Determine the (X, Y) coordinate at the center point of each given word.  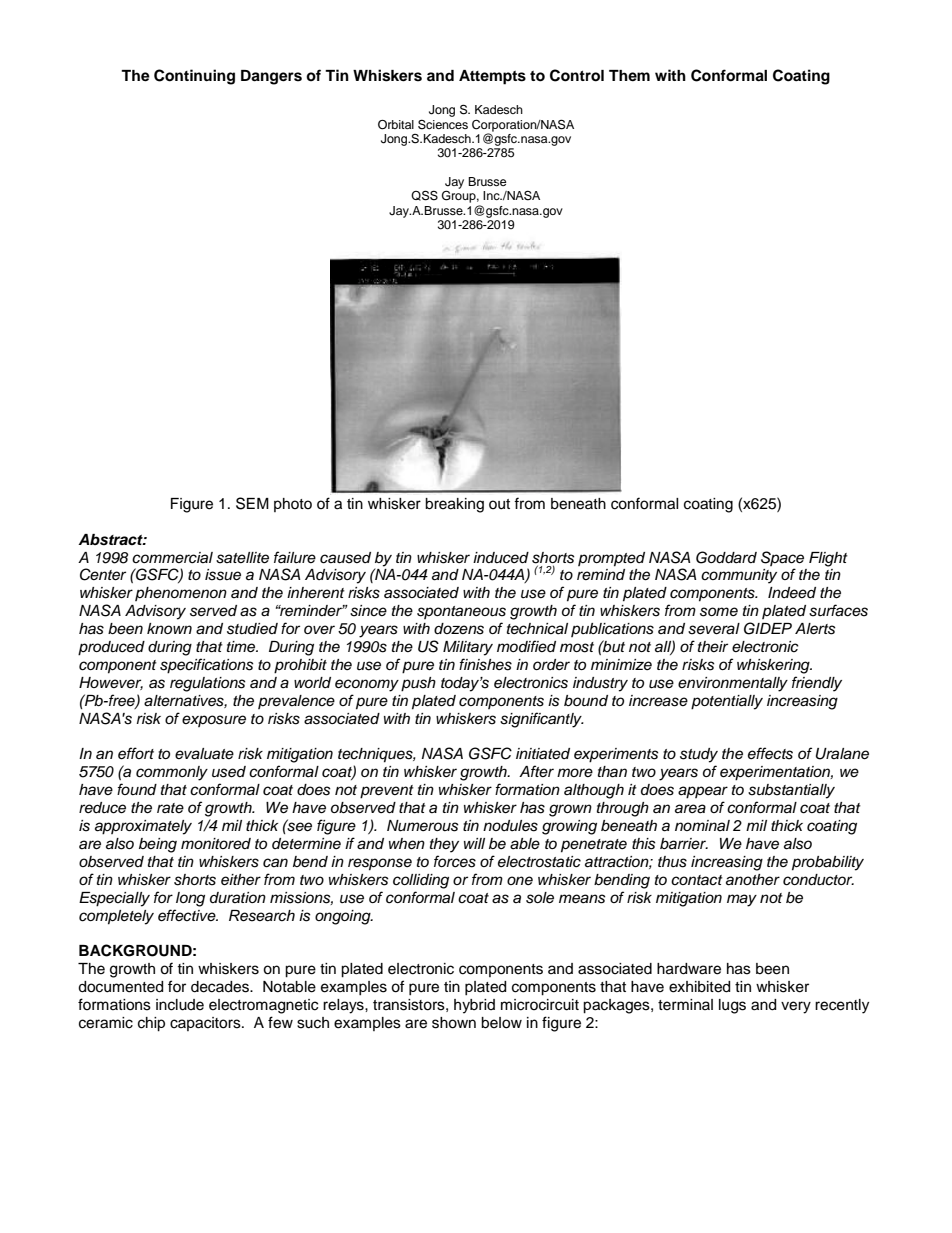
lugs (732, 1006)
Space (782, 558)
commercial (172, 558)
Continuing (194, 77)
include (180, 1005)
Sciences (443, 124)
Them (629, 75)
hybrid (474, 1006)
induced (501, 558)
